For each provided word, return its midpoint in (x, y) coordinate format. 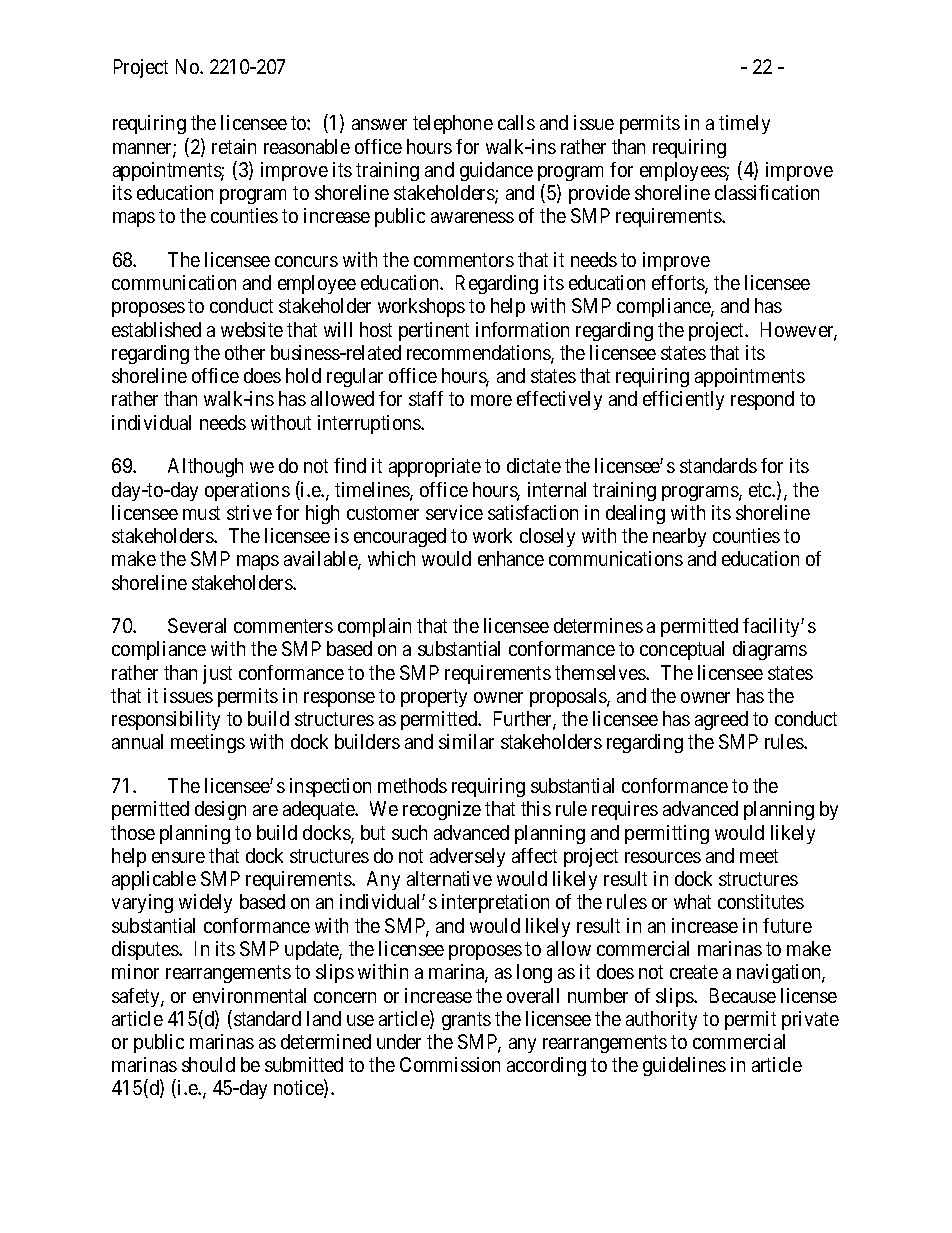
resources (663, 857)
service (454, 512)
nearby (679, 537)
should (208, 1064)
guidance (496, 171)
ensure (178, 857)
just (217, 674)
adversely (467, 857)
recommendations (479, 354)
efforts (679, 284)
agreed (721, 720)
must (201, 513)
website (252, 329)
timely (744, 124)
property (434, 698)
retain (234, 146)
